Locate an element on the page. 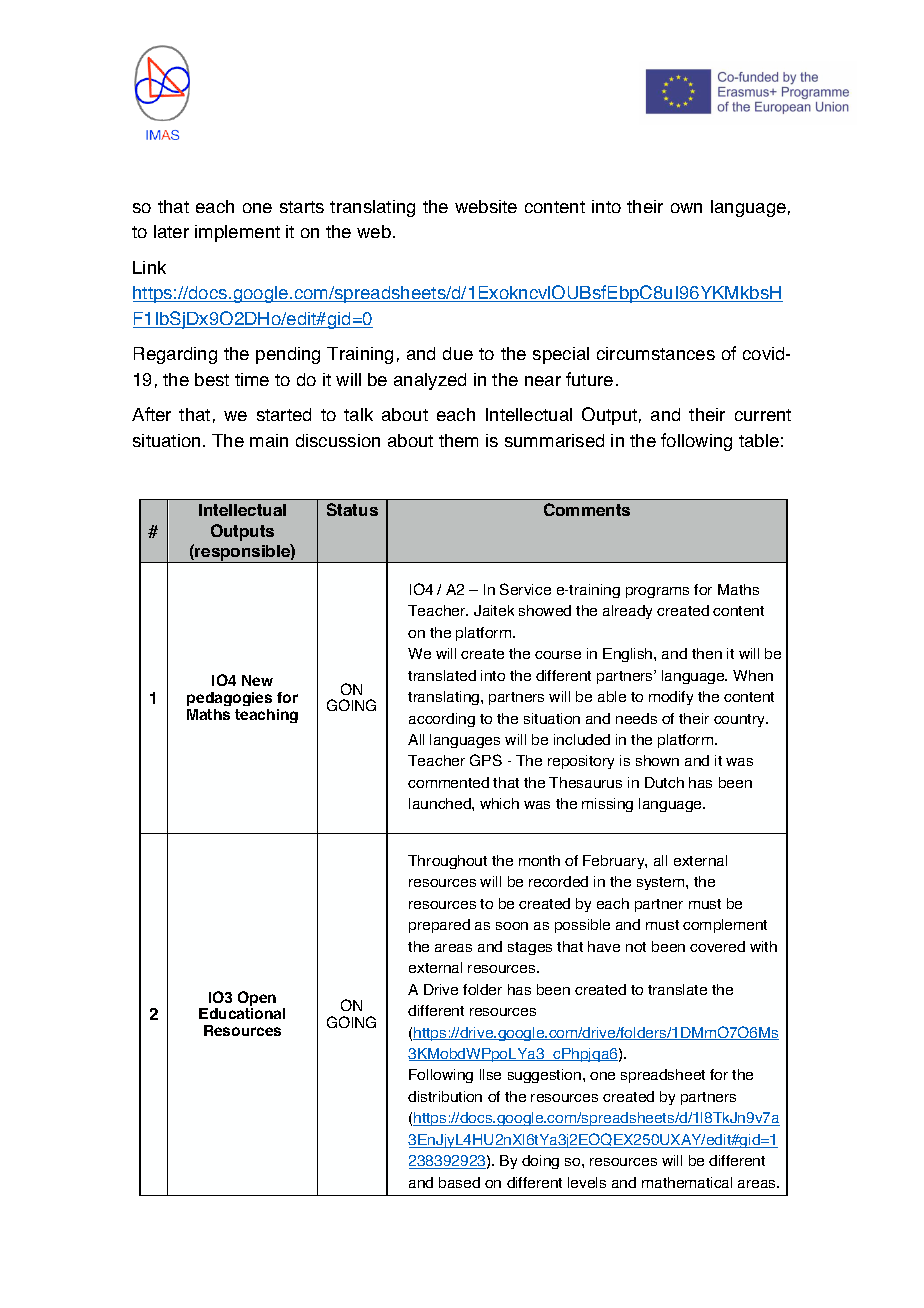 The height and width of the document is (1308, 924). pedagogies is located at coordinates (229, 699).
